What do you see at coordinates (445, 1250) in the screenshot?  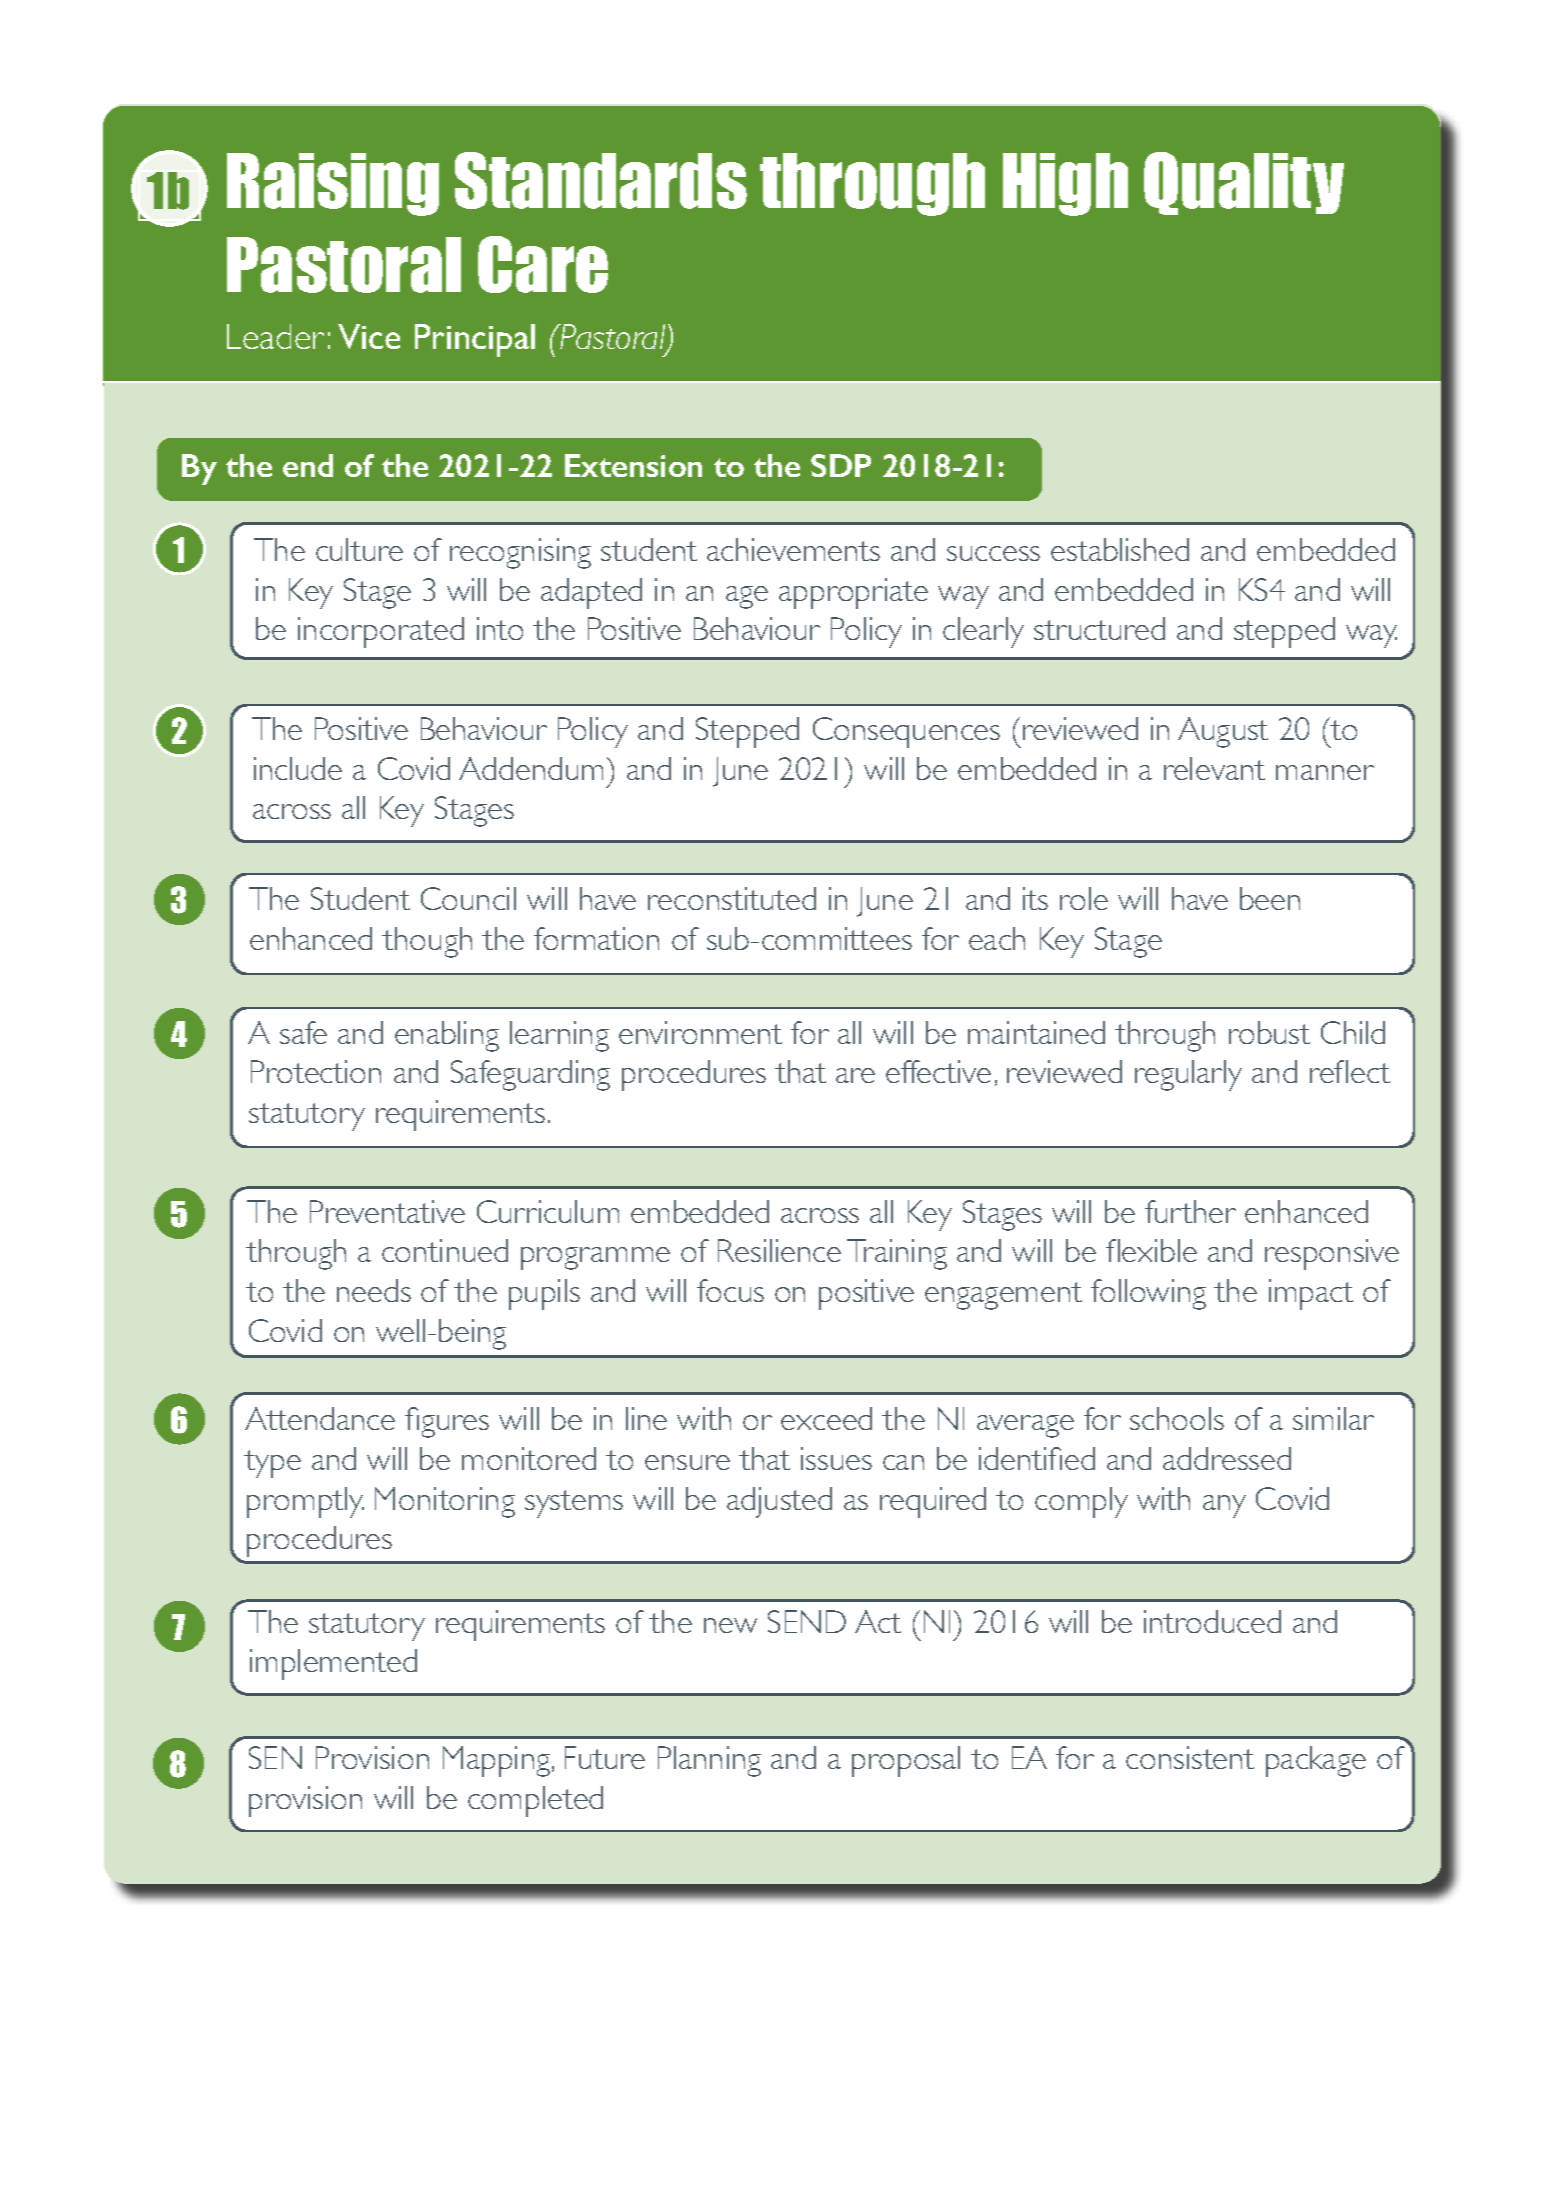 I see `continued` at bounding box center [445, 1250].
